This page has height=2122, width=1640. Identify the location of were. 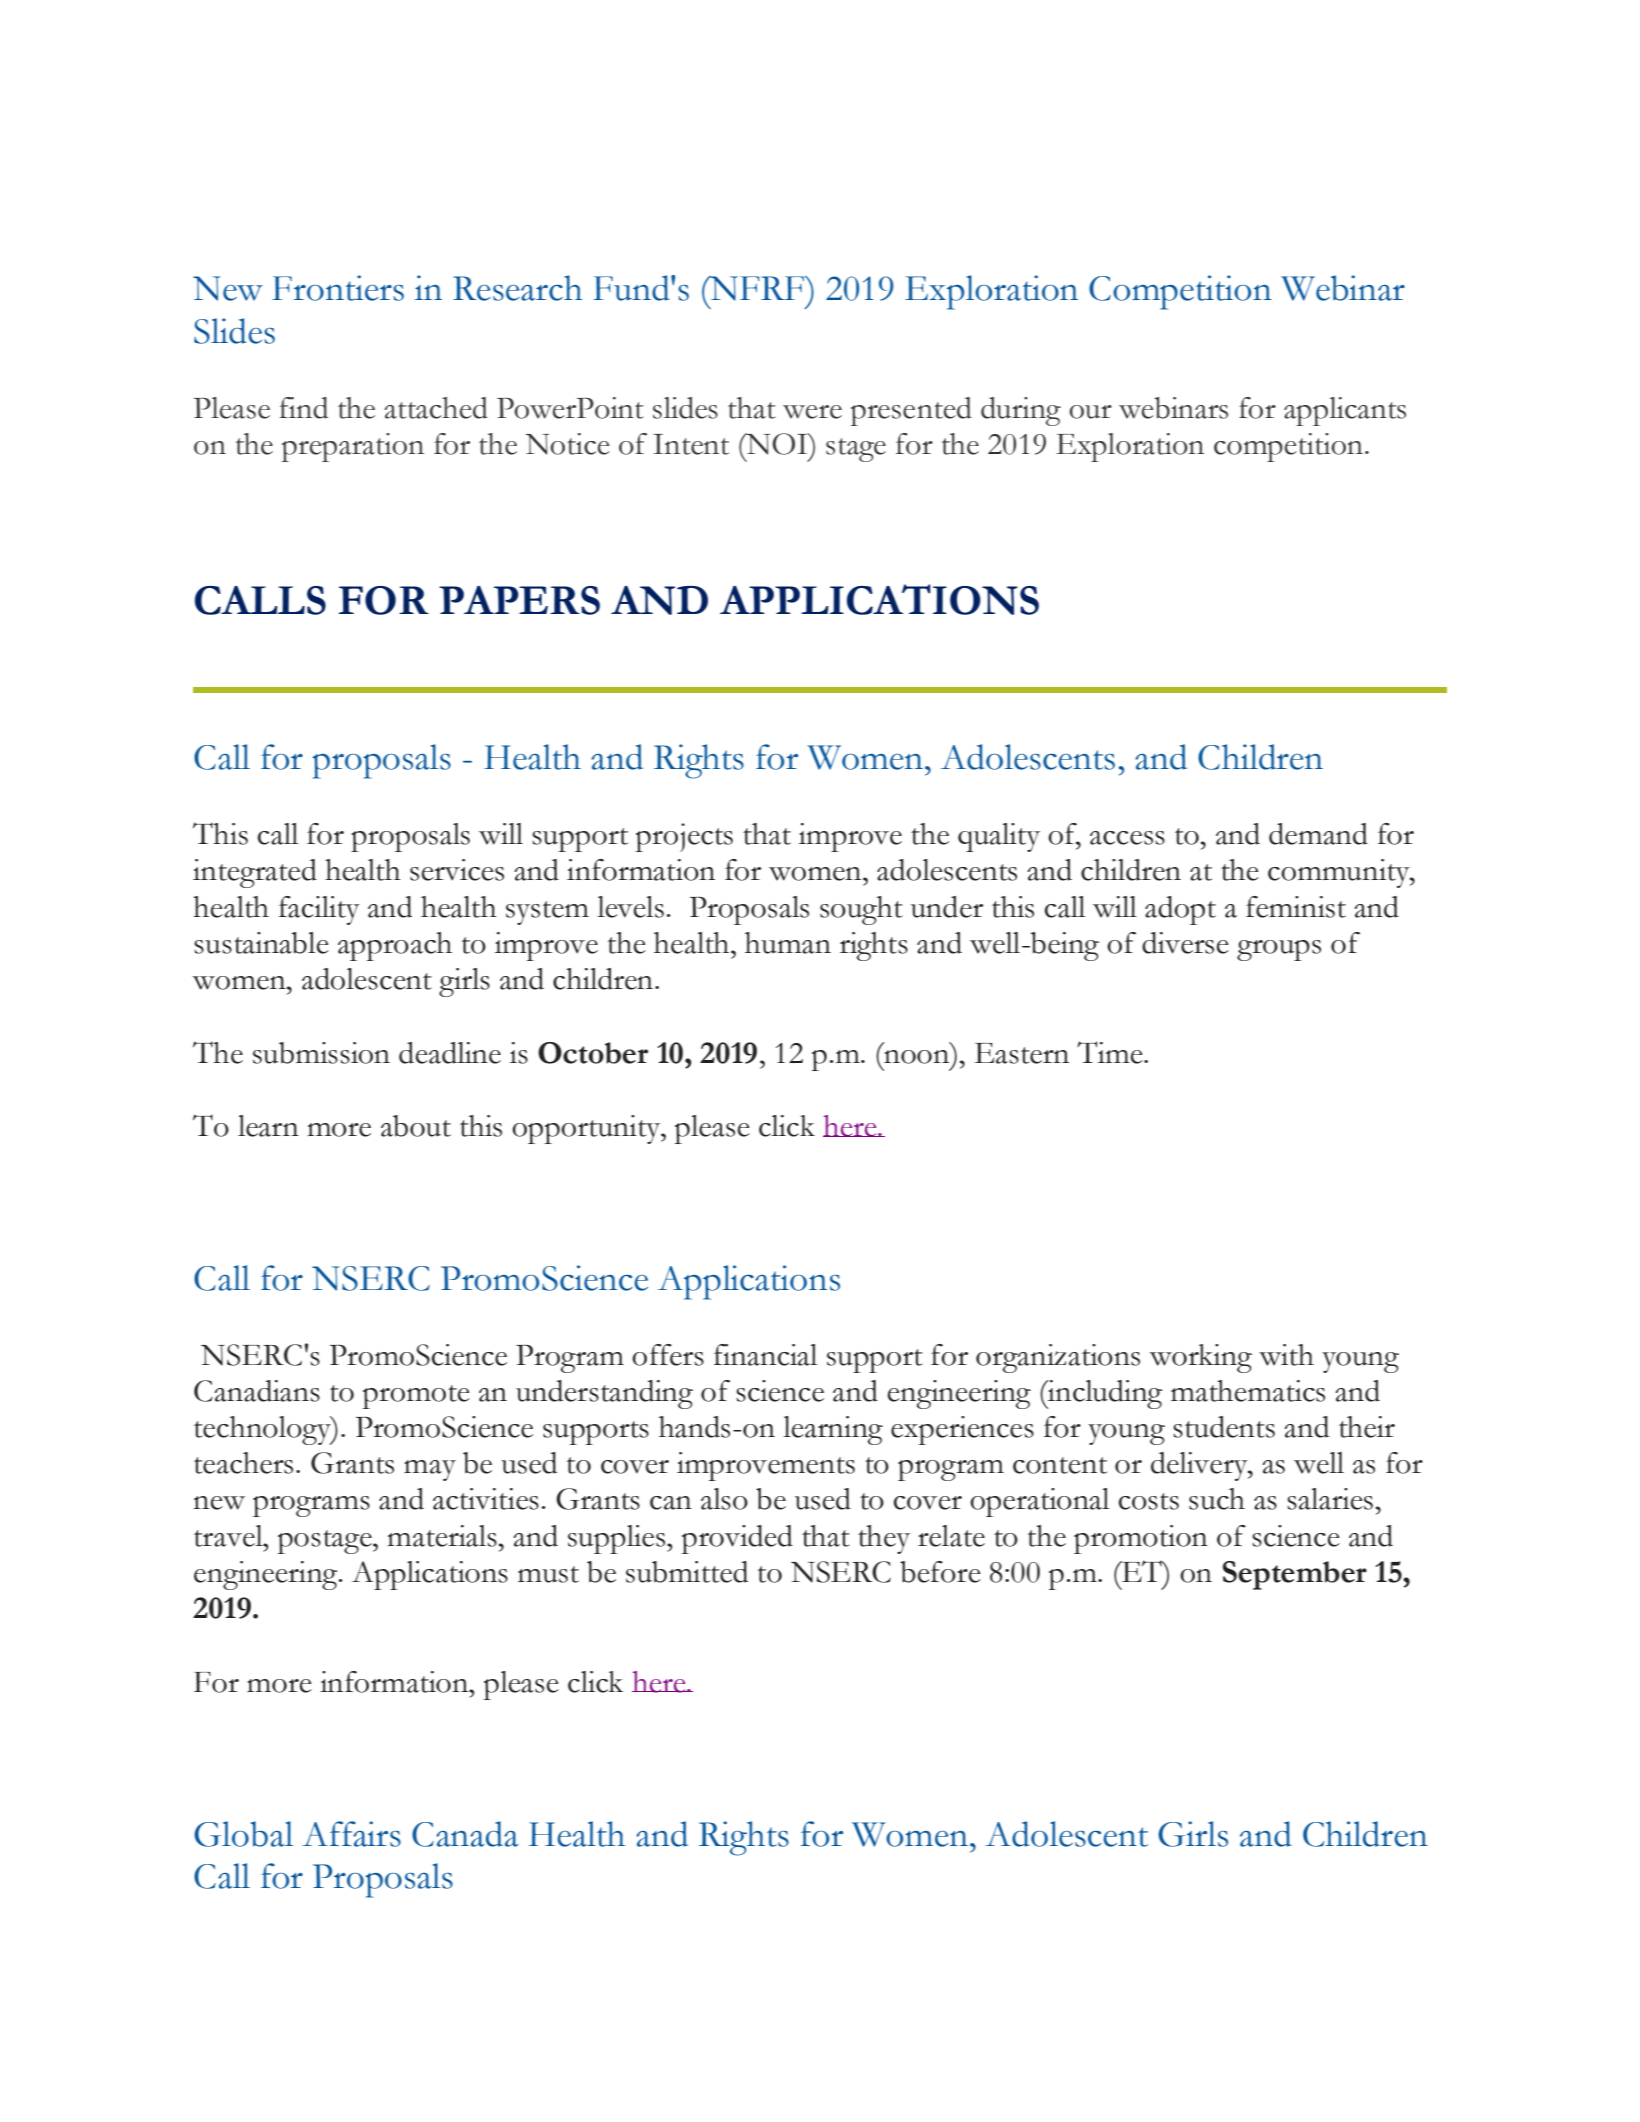
(812, 412).
